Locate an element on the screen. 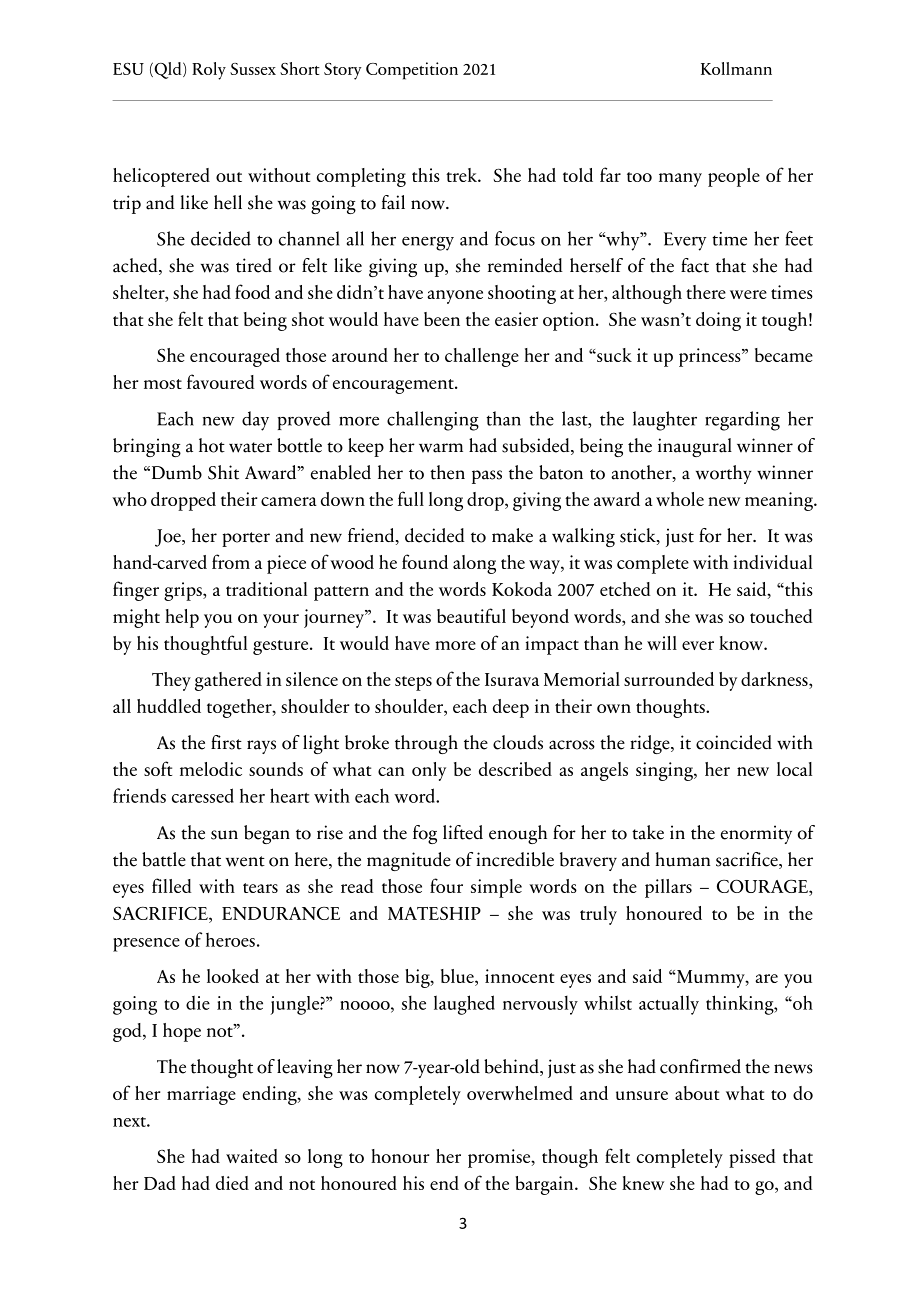 The width and height of the screenshot is (924, 1308). beautiful is located at coordinates (471, 615).
